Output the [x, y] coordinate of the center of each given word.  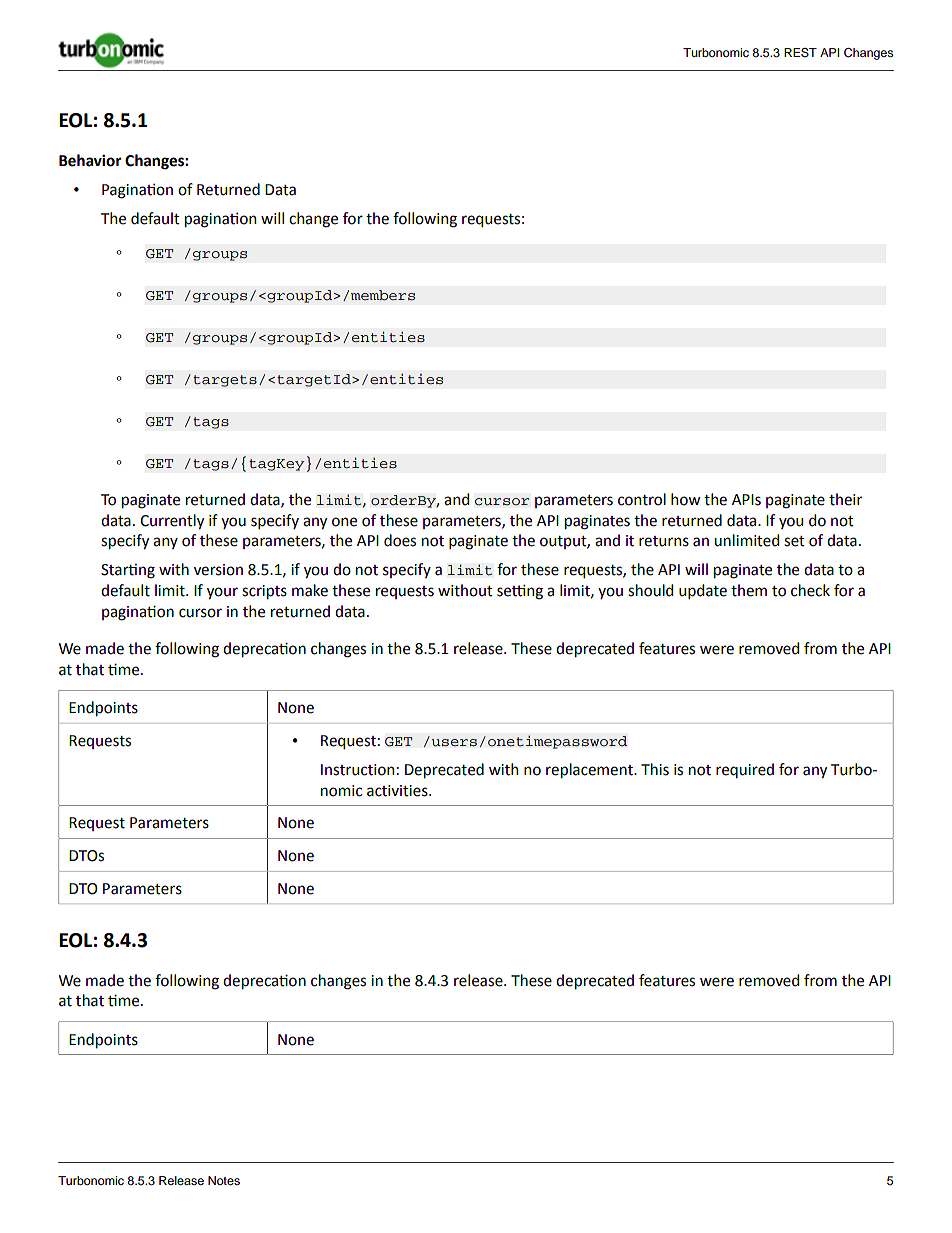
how [685, 499]
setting [520, 592]
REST [800, 53]
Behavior [90, 160]
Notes [224, 1180]
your [222, 593]
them [749, 590]
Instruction [358, 770]
